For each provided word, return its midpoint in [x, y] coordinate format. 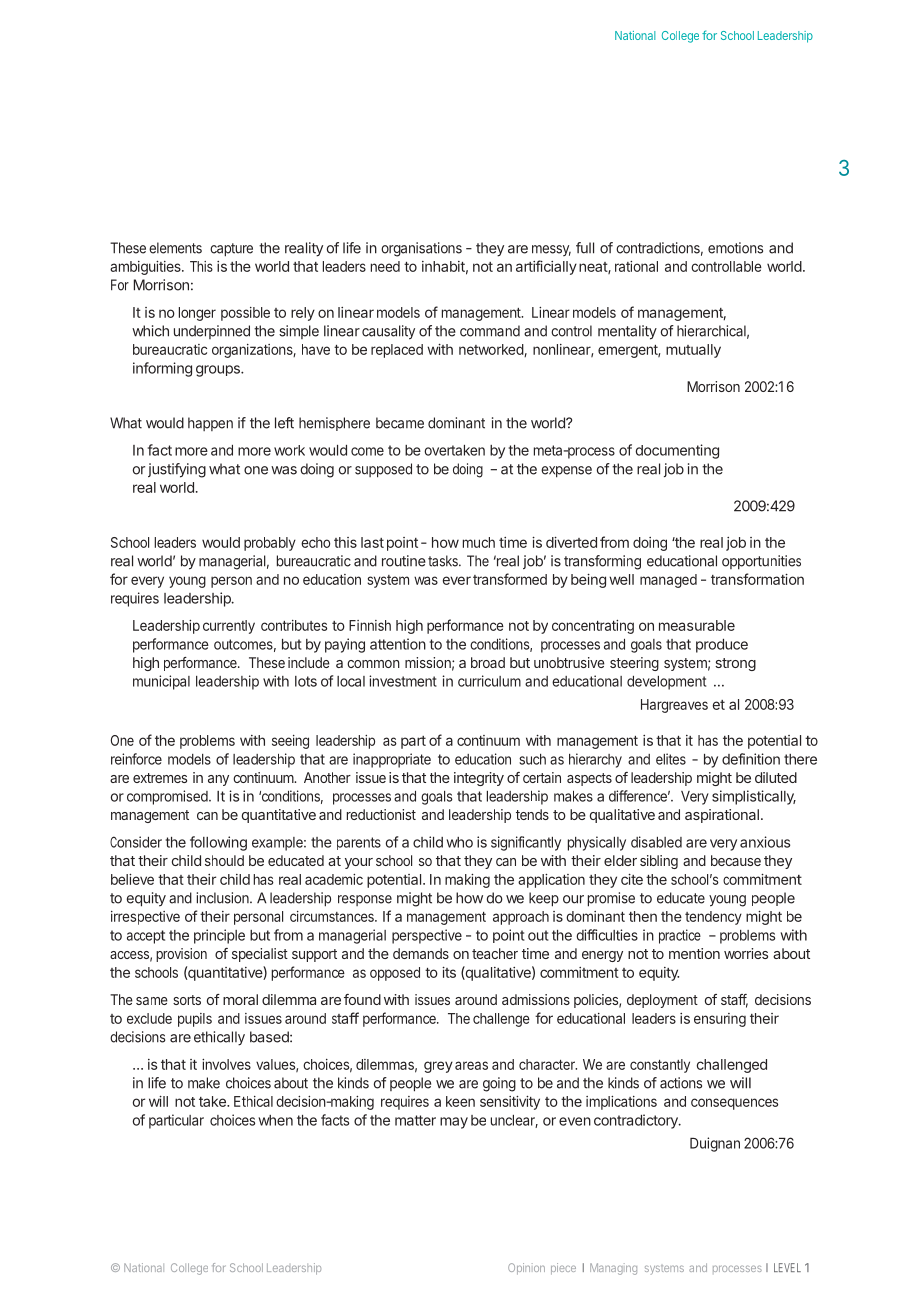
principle [219, 936]
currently [229, 627]
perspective [427, 936]
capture [231, 250]
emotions [735, 248]
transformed [510, 579]
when [275, 1120]
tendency [713, 918]
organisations [421, 249]
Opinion [526, 1269]
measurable [697, 625]
